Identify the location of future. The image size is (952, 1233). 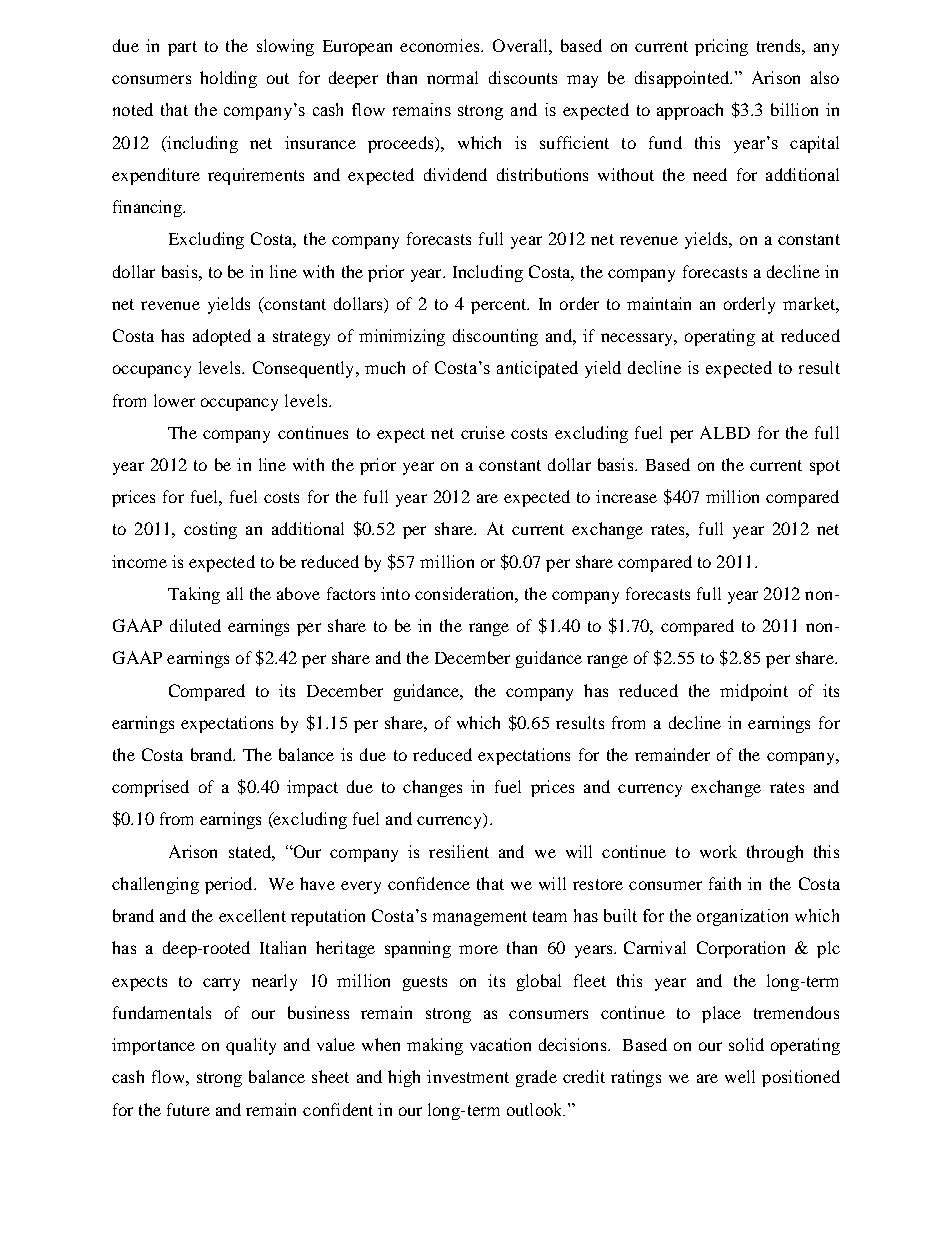
(188, 1109).
